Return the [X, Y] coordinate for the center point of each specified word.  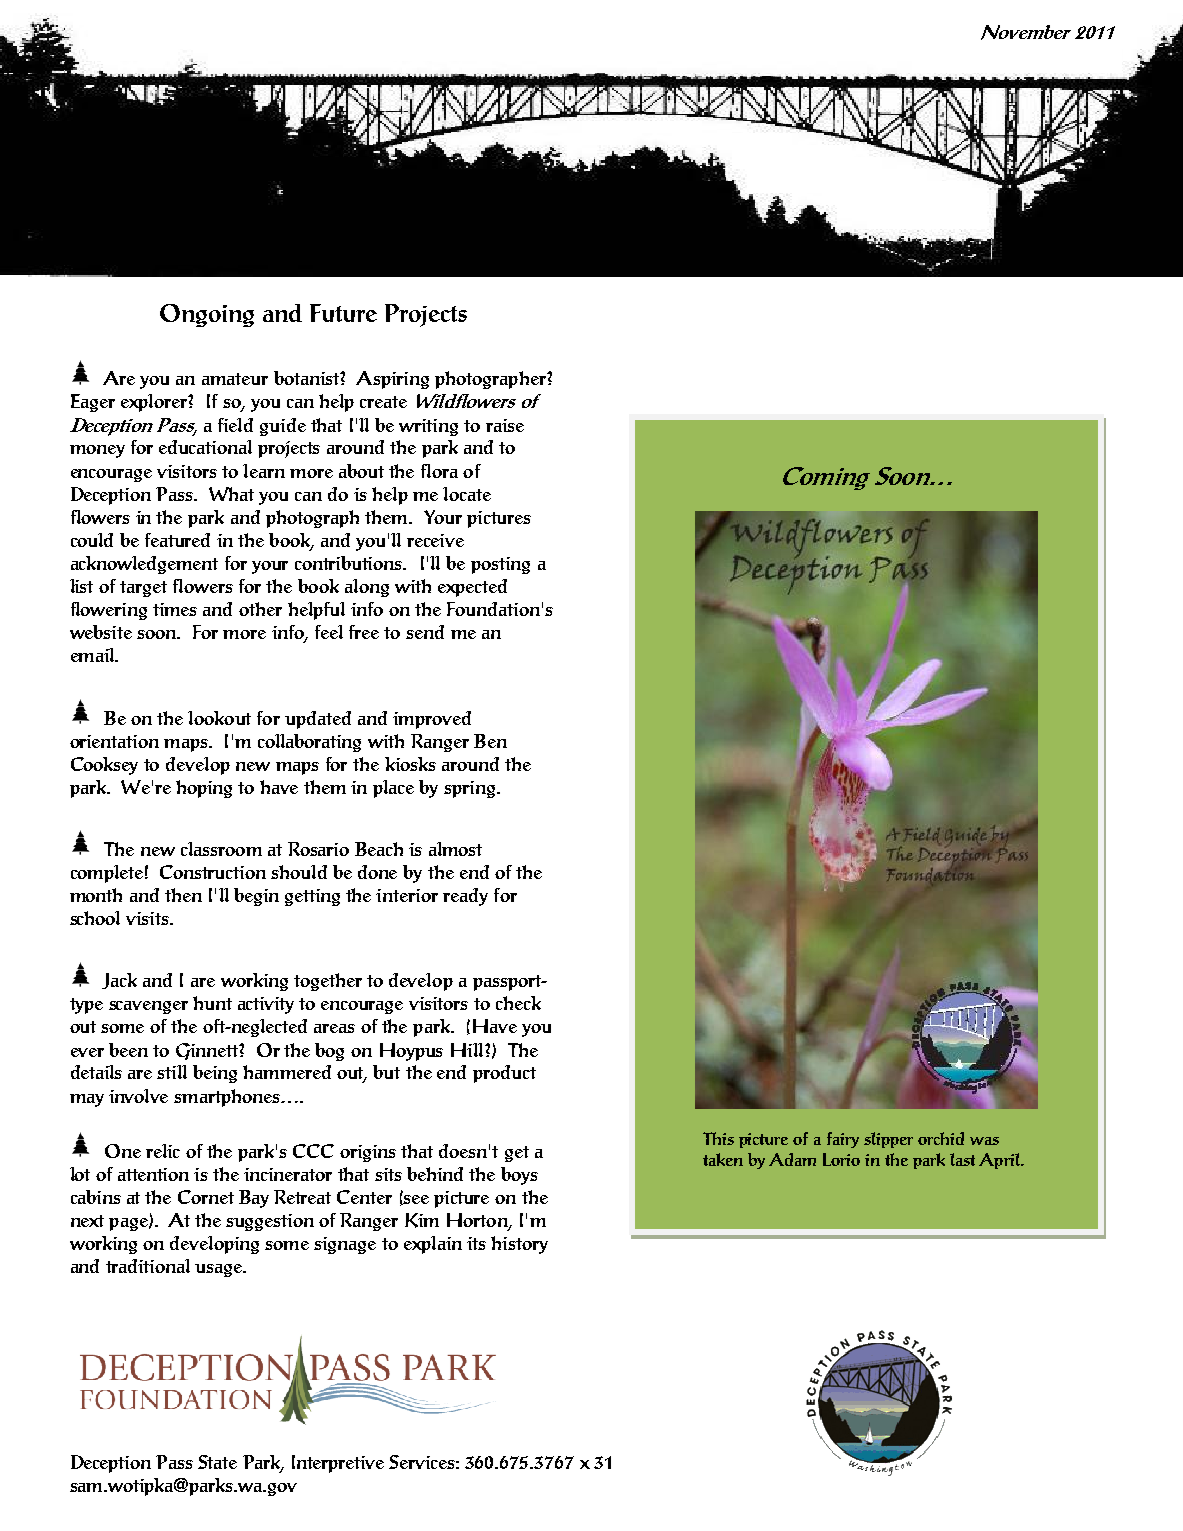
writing [428, 427]
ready [465, 897]
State [217, 1462]
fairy [843, 1140]
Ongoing [207, 315]
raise [505, 425]
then [183, 895]
